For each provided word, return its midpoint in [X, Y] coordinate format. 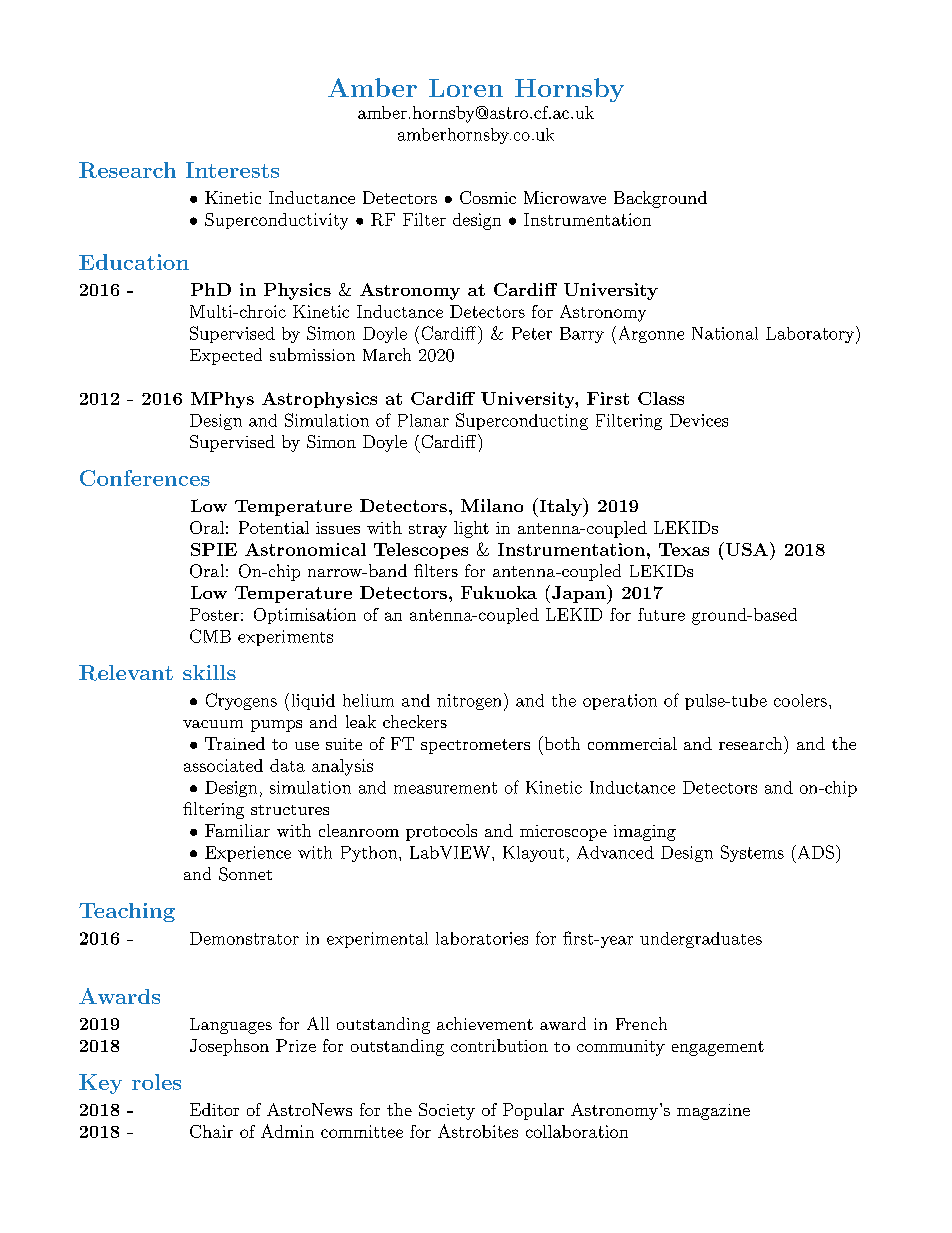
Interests [232, 170]
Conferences [145, 478]
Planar [423, 420]
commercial [632, 743]
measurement [445, 788]
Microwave [565, 197]
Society [447, 1111]
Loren [466, 88]
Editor [214, 1109]
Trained [235, 743]
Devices [699, 420]
